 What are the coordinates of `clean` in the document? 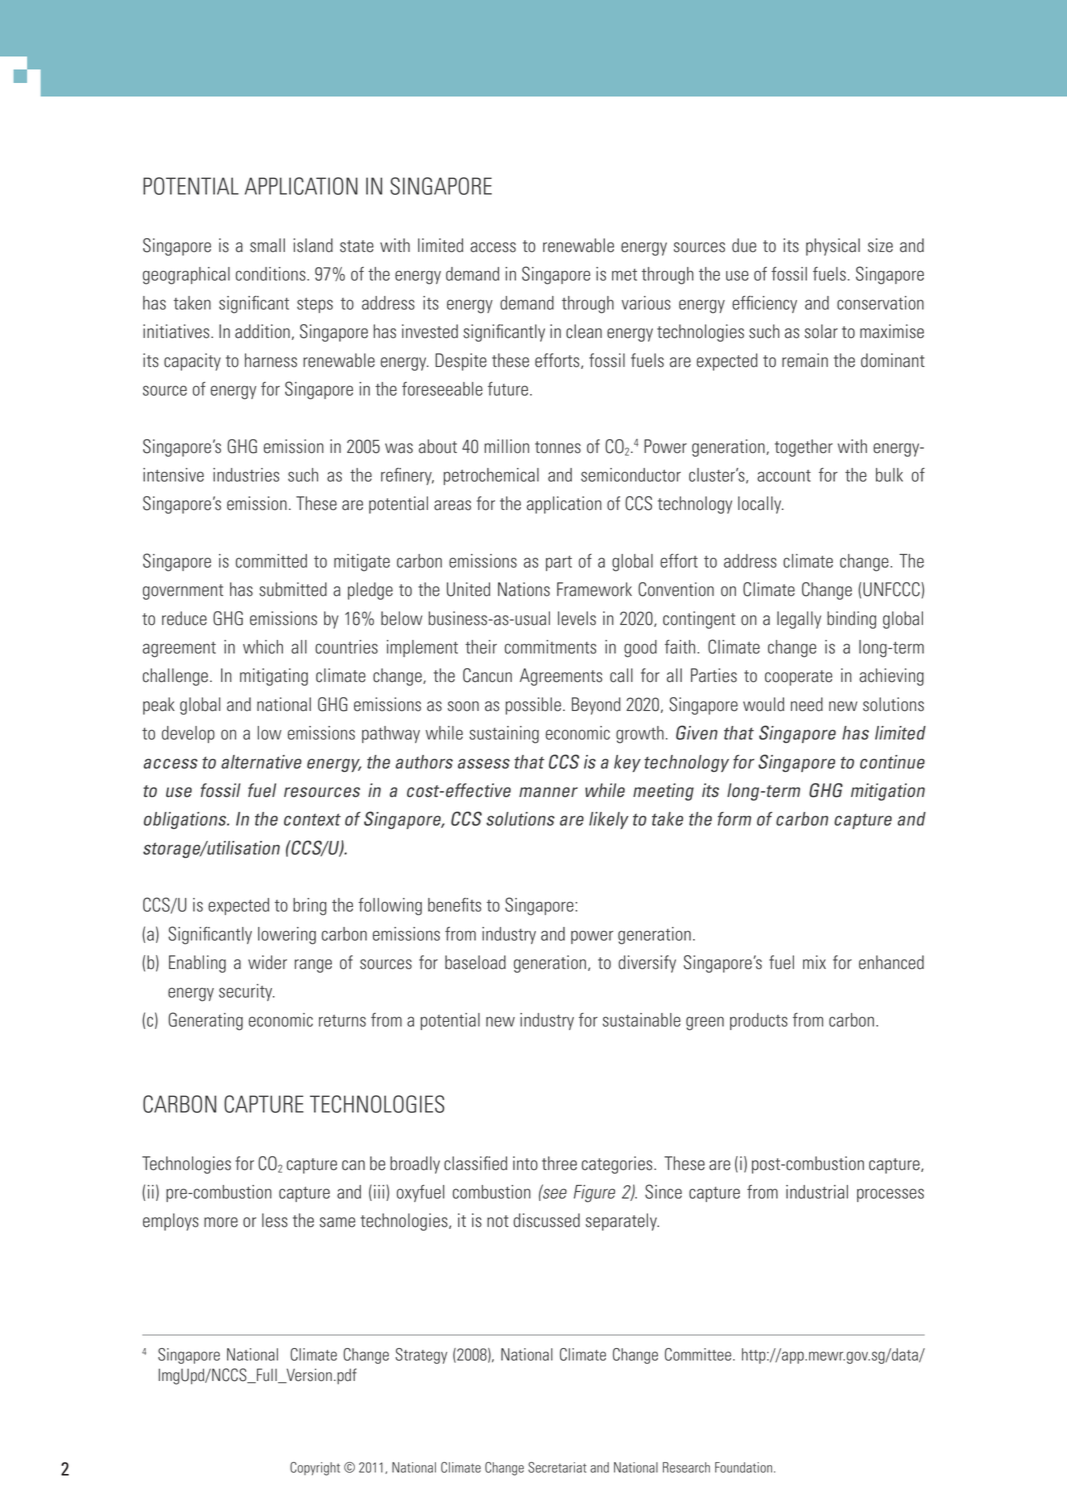 It's located at (584, 331).
